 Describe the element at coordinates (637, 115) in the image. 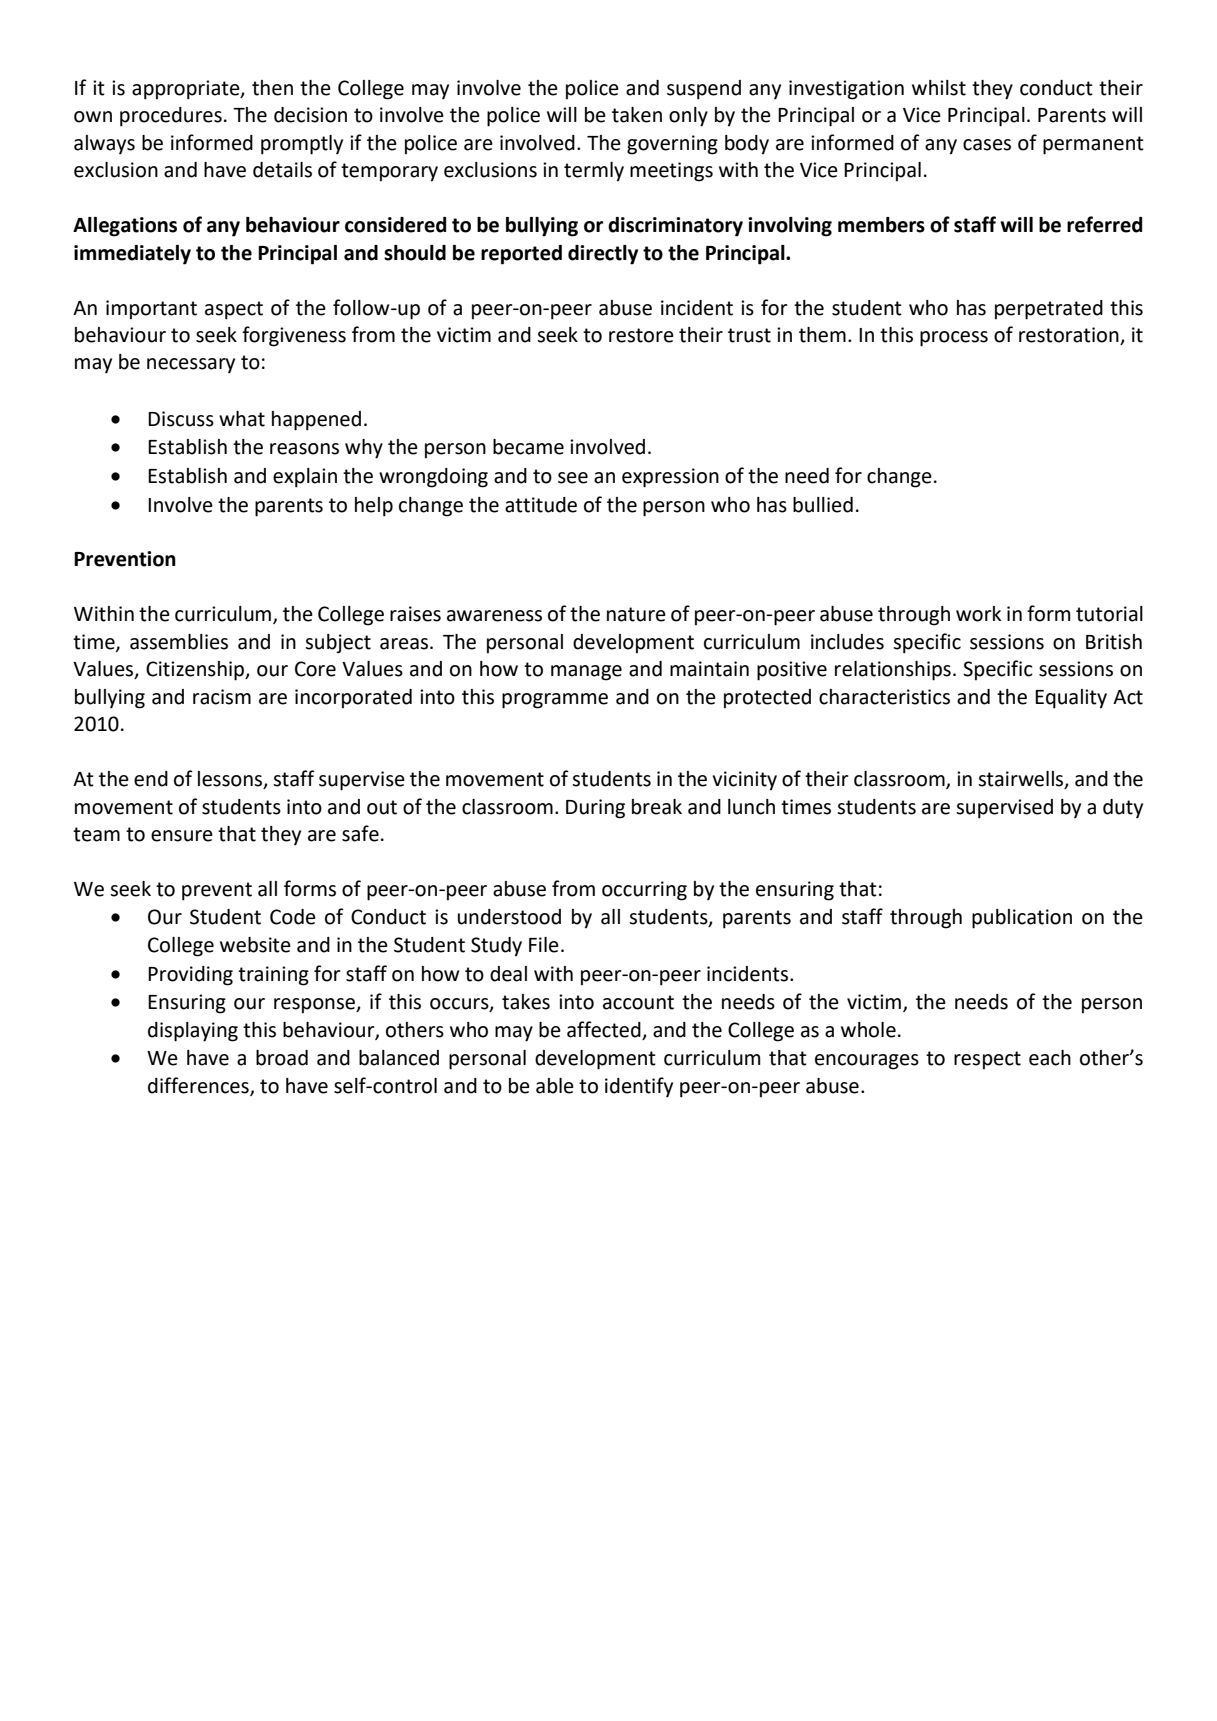

I see `taken` at that location.
